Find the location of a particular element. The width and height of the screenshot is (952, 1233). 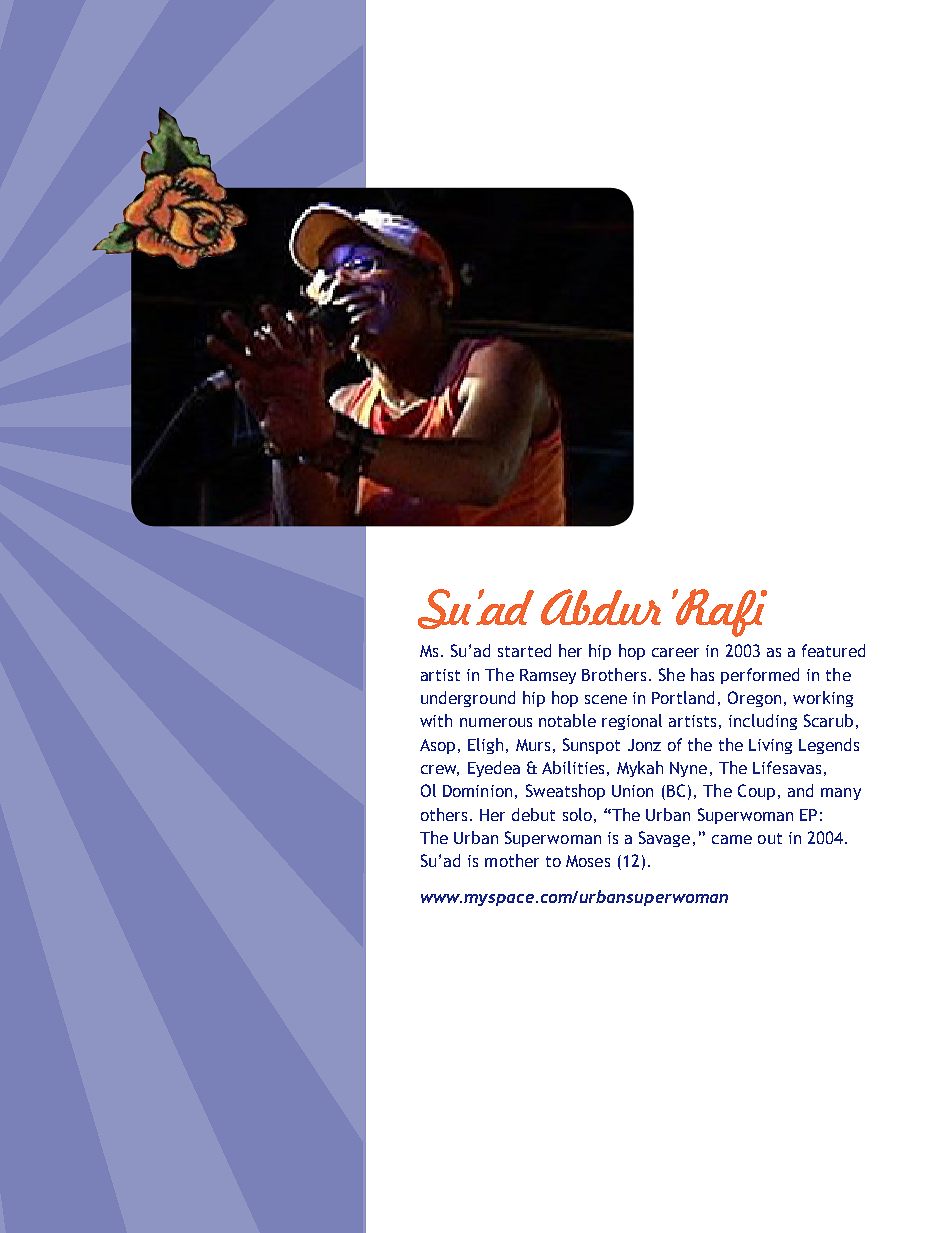

featured is located at coordinates (833, 650).
